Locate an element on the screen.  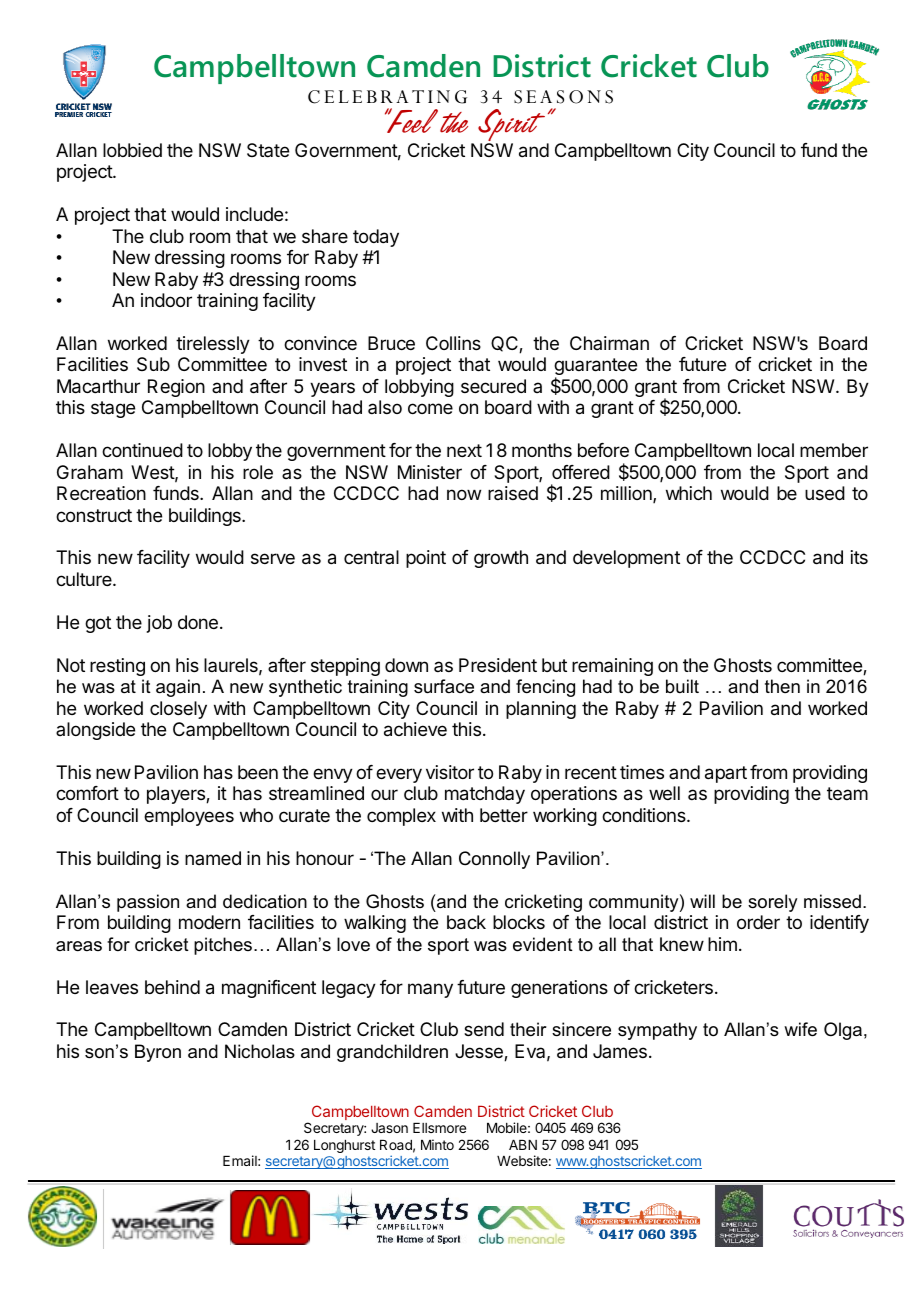
lobbied is located at coordinates (132, 150).
